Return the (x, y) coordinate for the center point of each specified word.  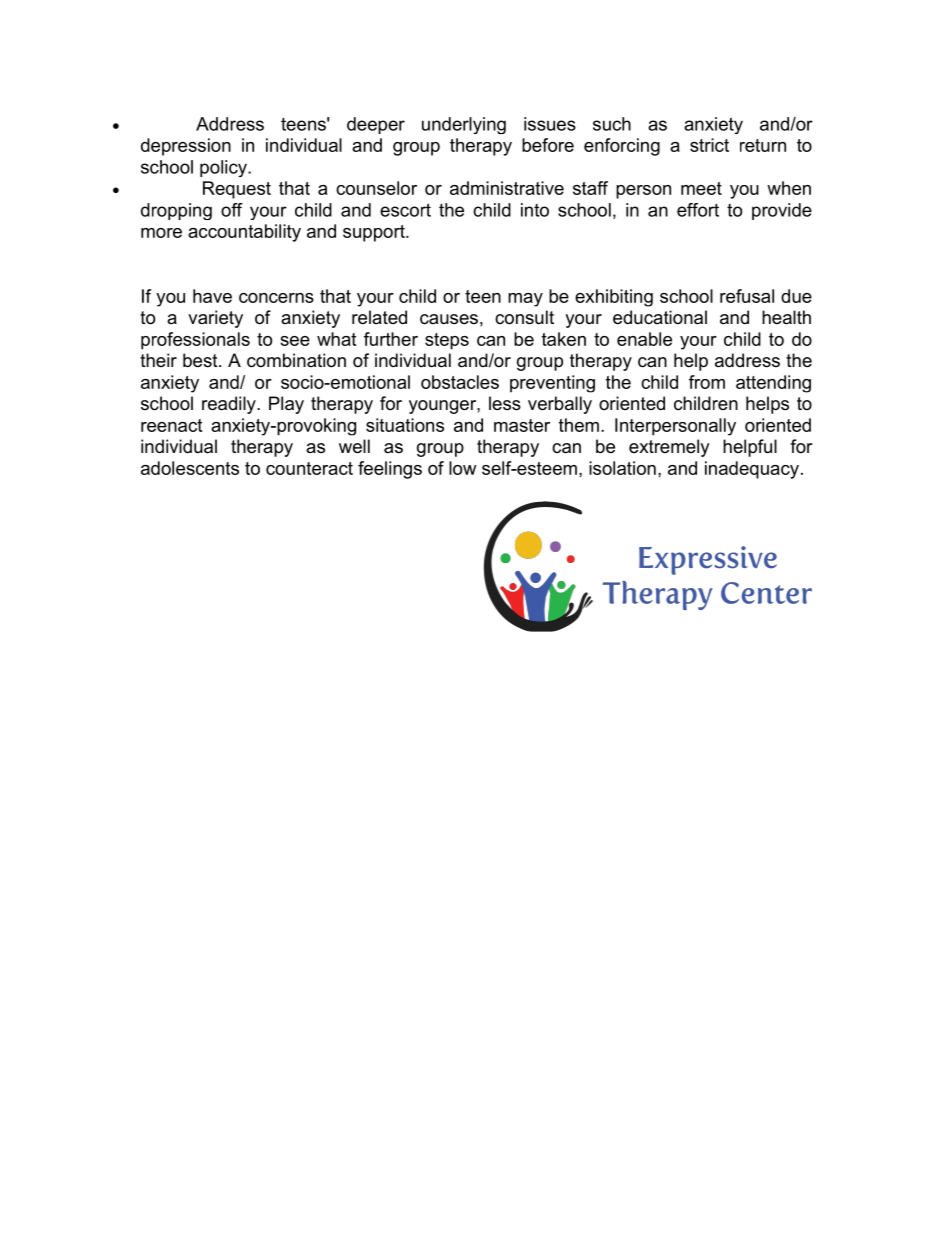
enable (644, 339)
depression (186, 147)
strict (709, 145)
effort (698, 210)
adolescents (190, 468)
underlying (464, 125)
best (201, 360)
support (375, 233)
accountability (244, 233)
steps (447, 341)
